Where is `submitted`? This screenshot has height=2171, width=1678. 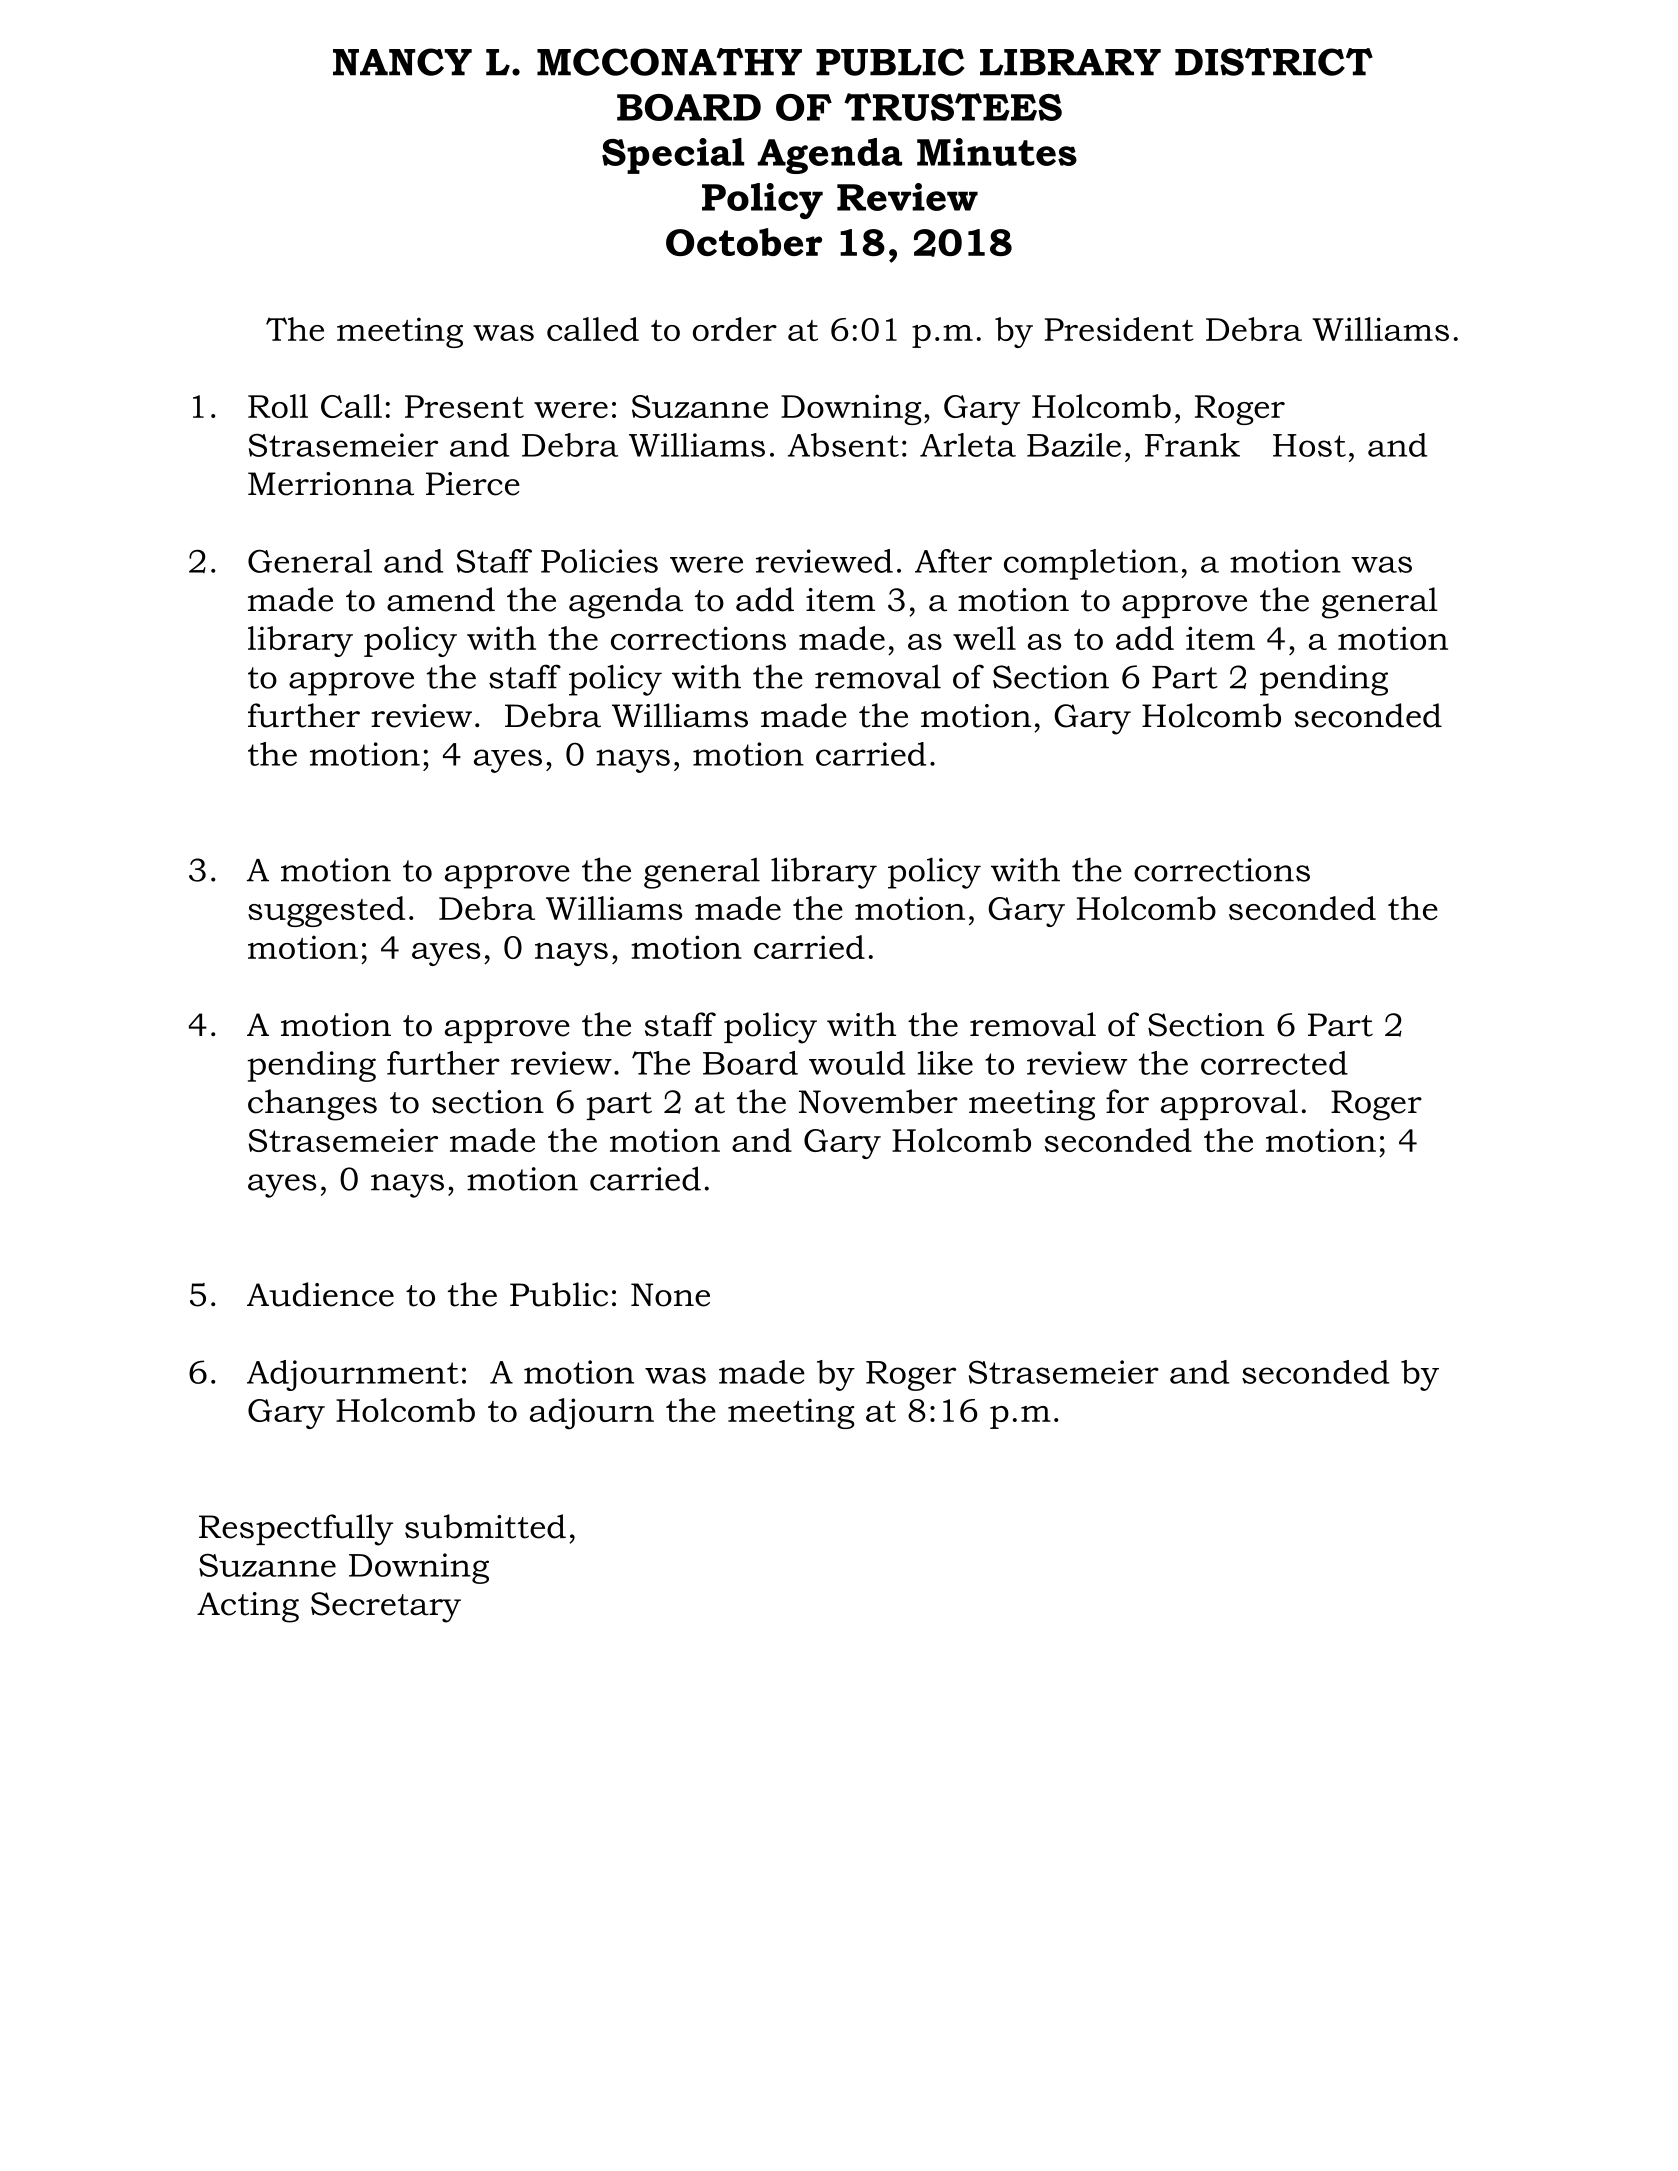
submitted is located at coordinates (485, 1526).
